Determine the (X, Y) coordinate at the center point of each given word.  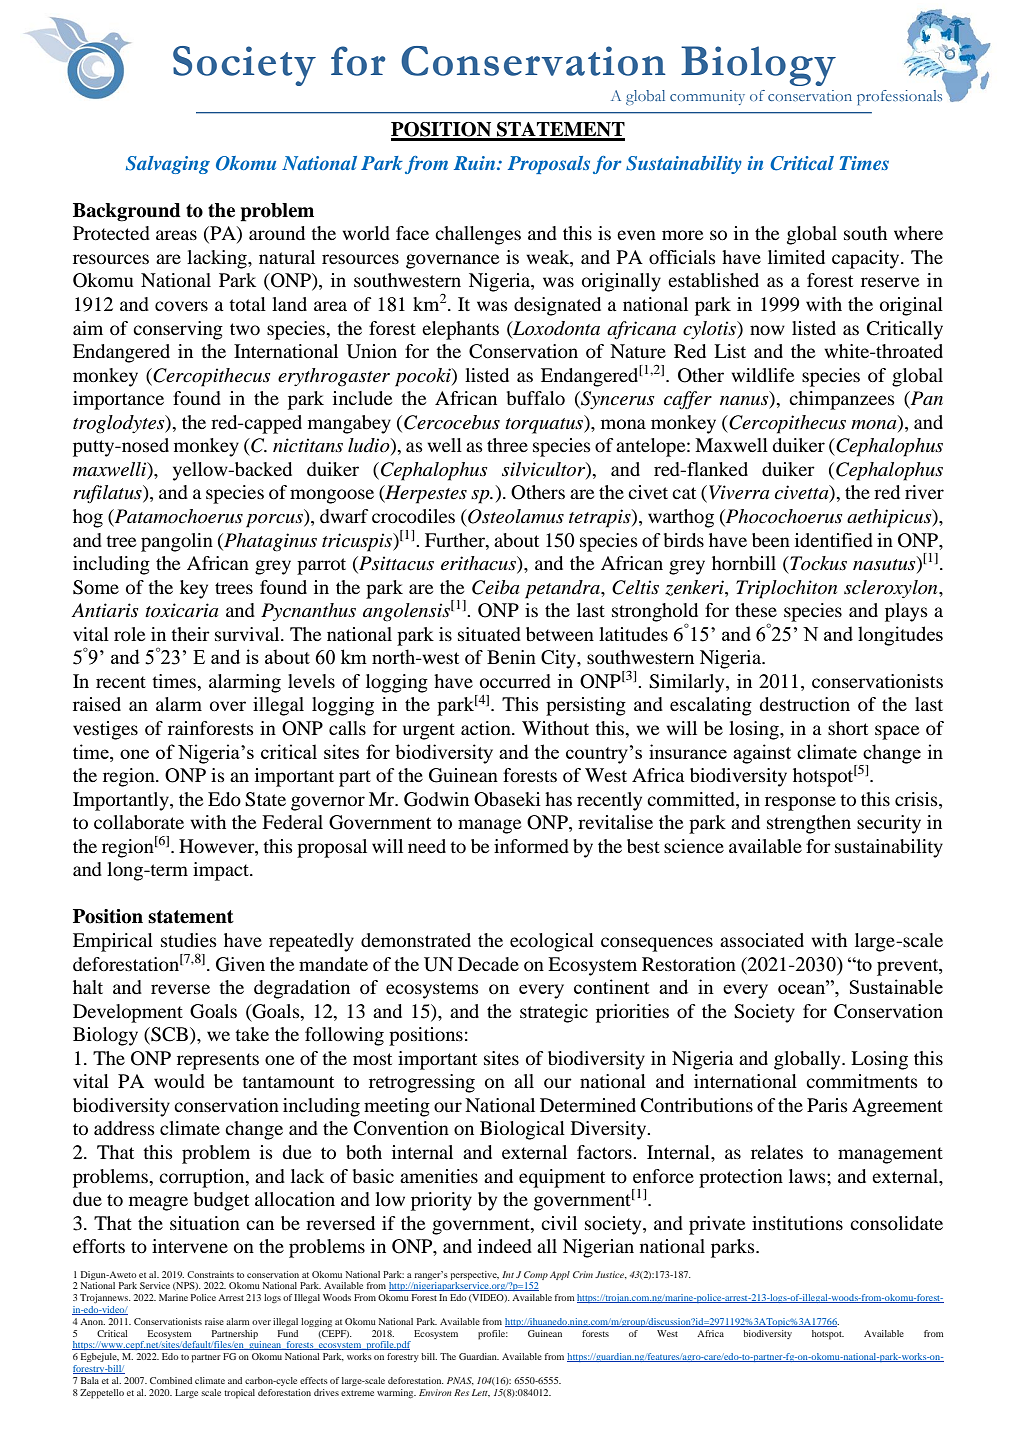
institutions (797, 1223)
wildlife (762, 375)
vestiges (105, 730)
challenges (478, 235)
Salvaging (168, 165)
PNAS (460, 1381)
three (507, 445)
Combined (171, 1380)
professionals (899, 97)
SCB (168, 1035)
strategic (554, 1013)
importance (118, 400)
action (487, 728)
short (848, 728)
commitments (862, 1081)
